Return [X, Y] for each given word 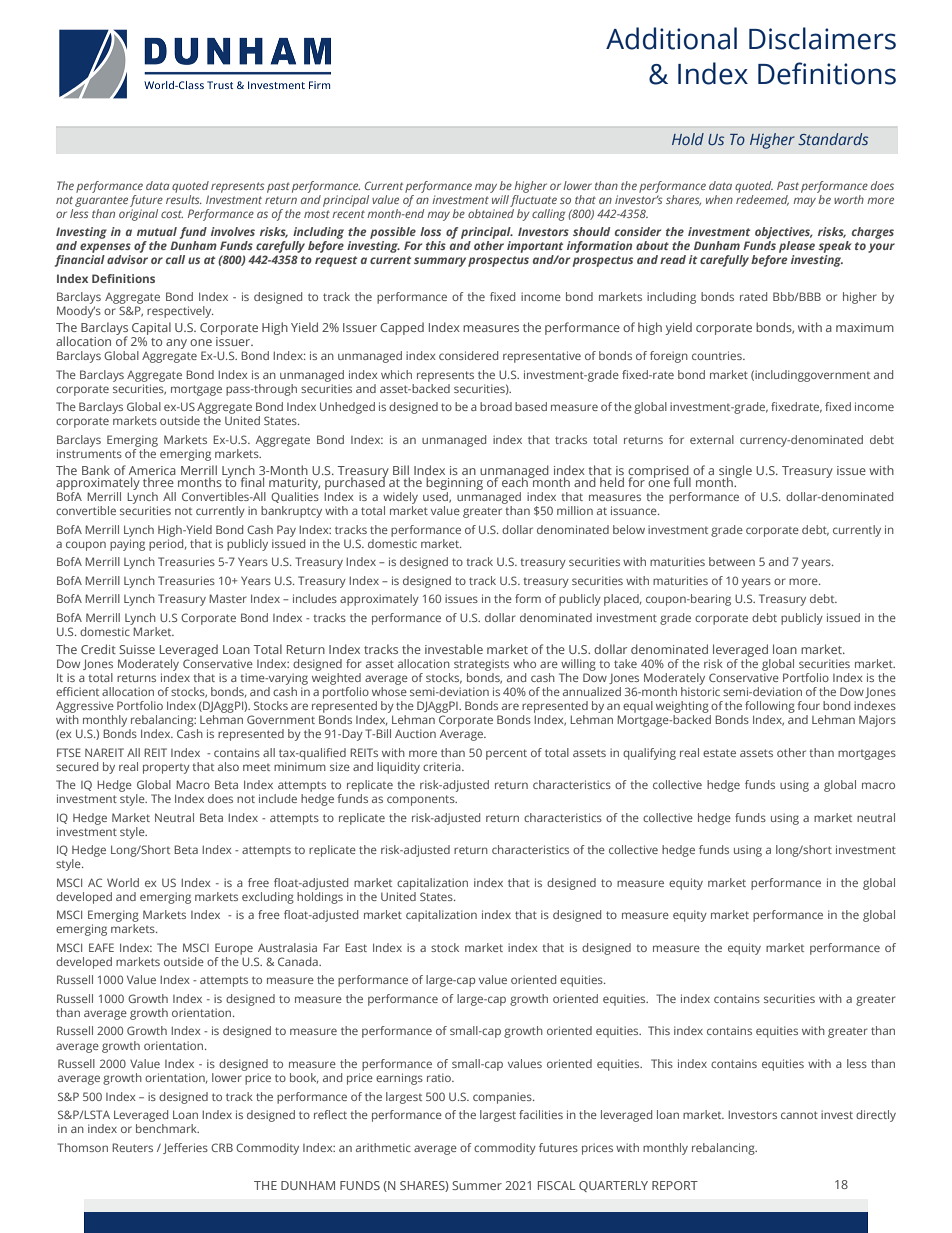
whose [389, 691]
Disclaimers [822, 38]
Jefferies [185, 1148]
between [732, 561]
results [184, 198]
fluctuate [533, 199]
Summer [477, 1185]
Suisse [137, 649]
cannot [799, 1115]
